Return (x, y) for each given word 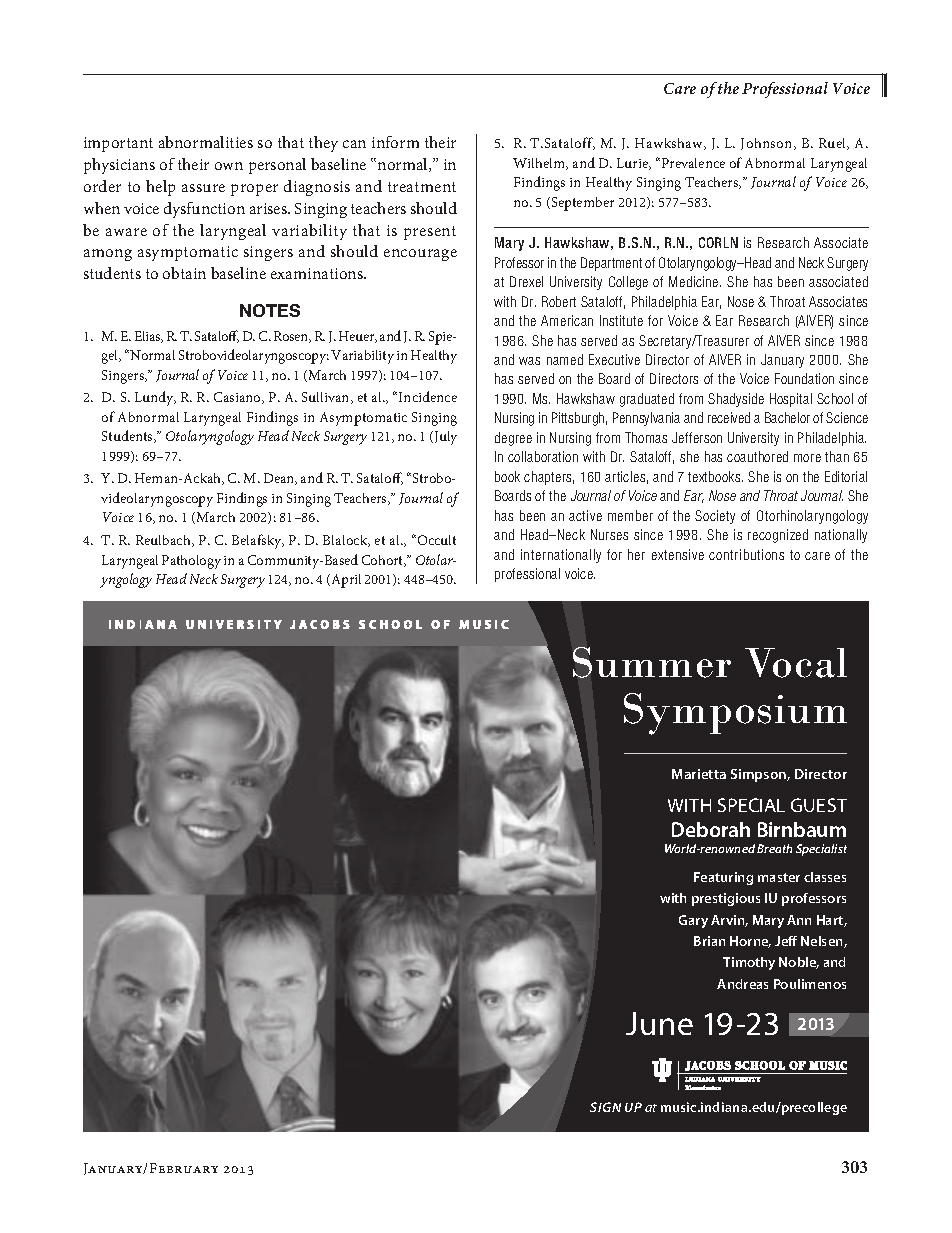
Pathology (191, 562)
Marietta (699, 774)
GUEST (819, 805)
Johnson (768, 144)
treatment (422, 187)
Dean (280, 479)
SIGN (605, 1107)
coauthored (757, 456)
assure (203, 188)
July (444, 438)
